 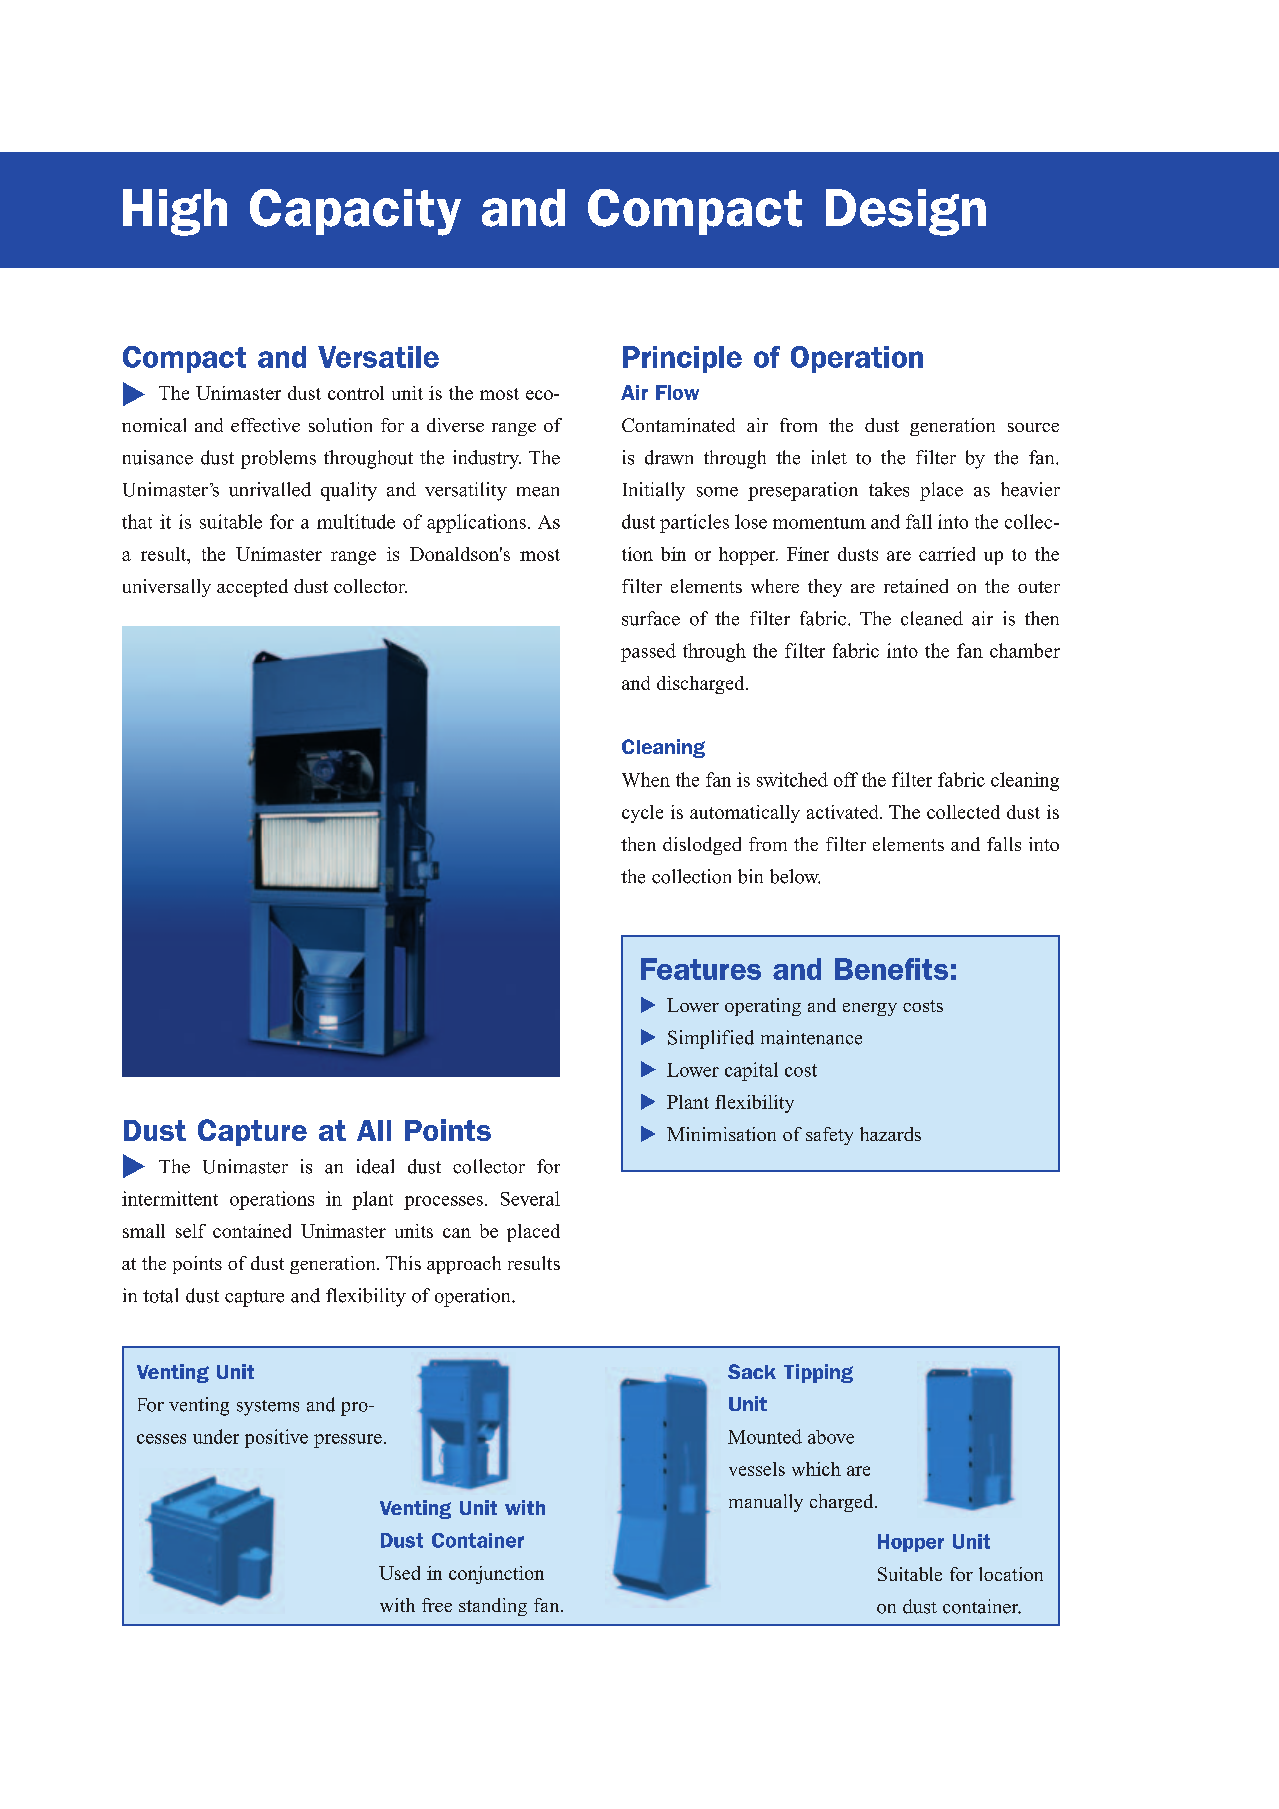 I want to click on hazards, so click(x=890, y=1134).
